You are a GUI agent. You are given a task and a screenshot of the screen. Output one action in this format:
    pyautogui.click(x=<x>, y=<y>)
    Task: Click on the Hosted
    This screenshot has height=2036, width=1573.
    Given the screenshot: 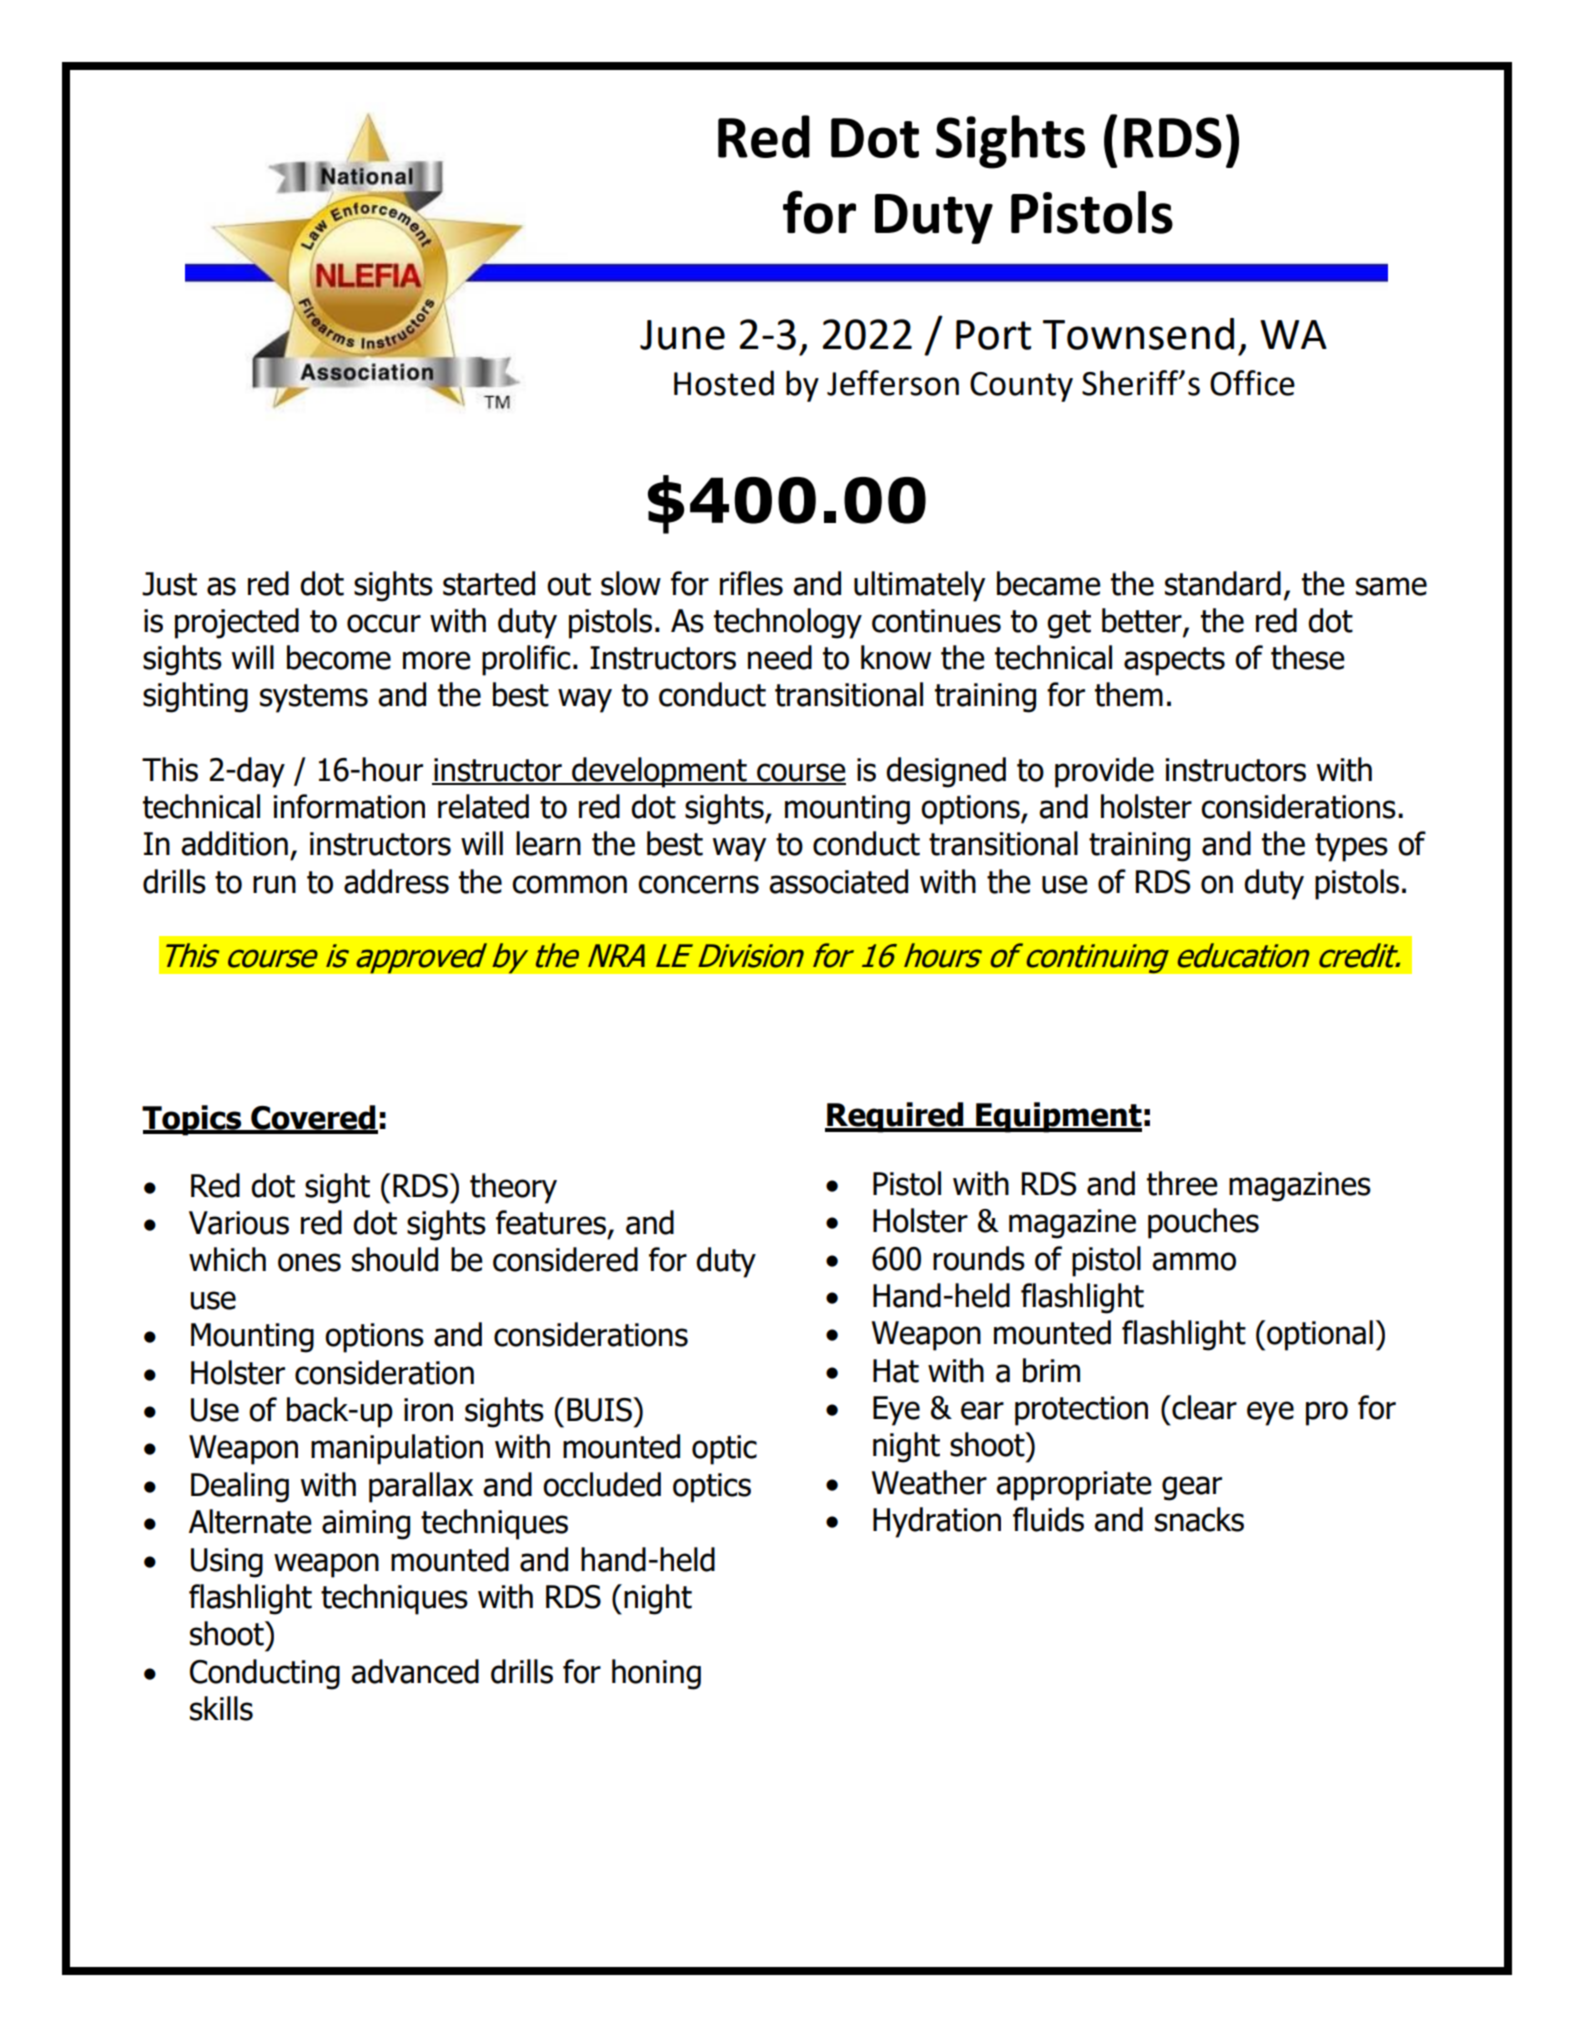 What is the action you would take?
    pyautogui.click(x=724, y=383)
